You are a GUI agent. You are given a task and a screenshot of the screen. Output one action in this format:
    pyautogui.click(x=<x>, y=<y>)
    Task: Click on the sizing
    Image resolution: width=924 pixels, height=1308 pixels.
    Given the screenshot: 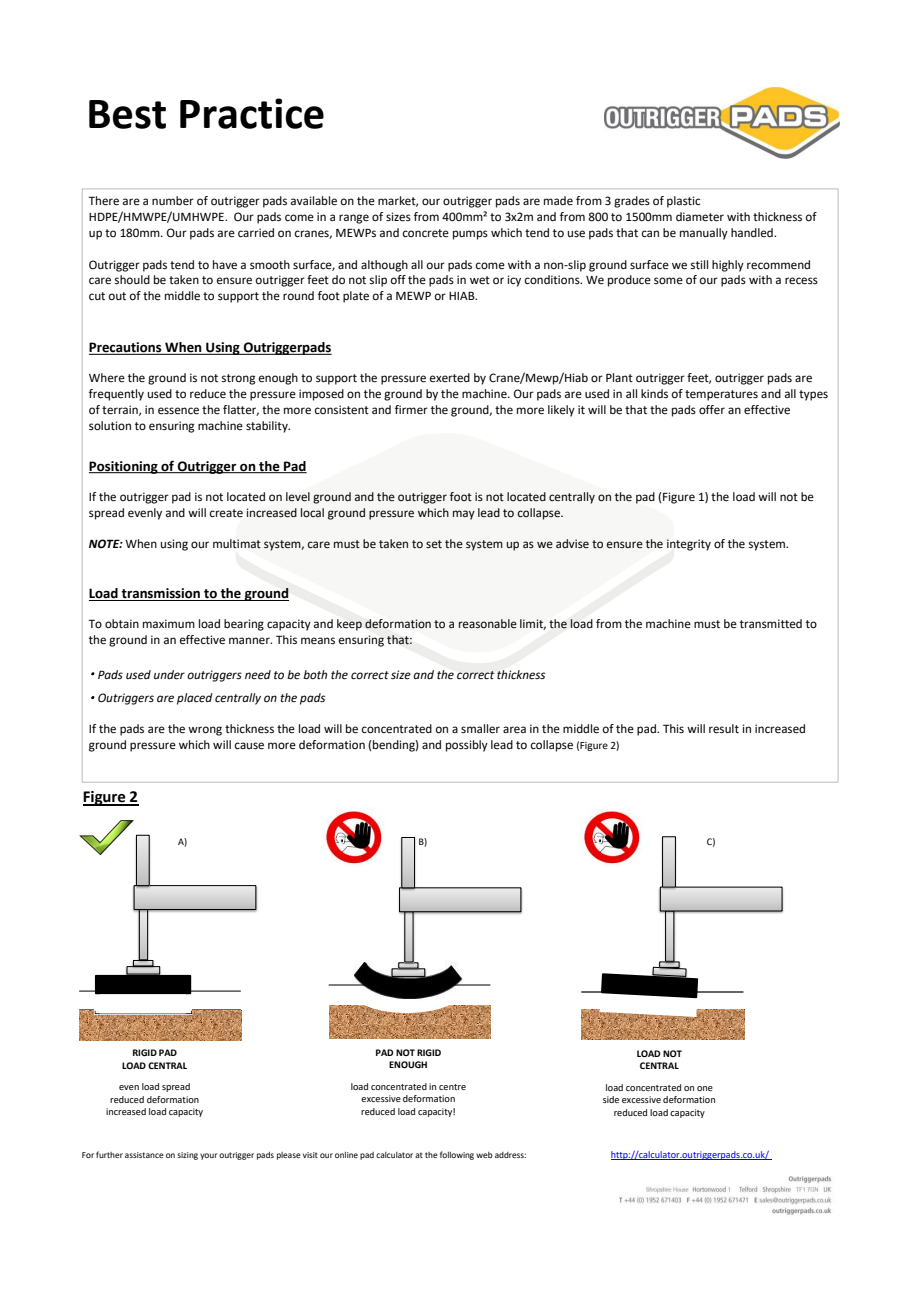 What is the action you would take?
    pyautogui.click(x=187, y=1156)
